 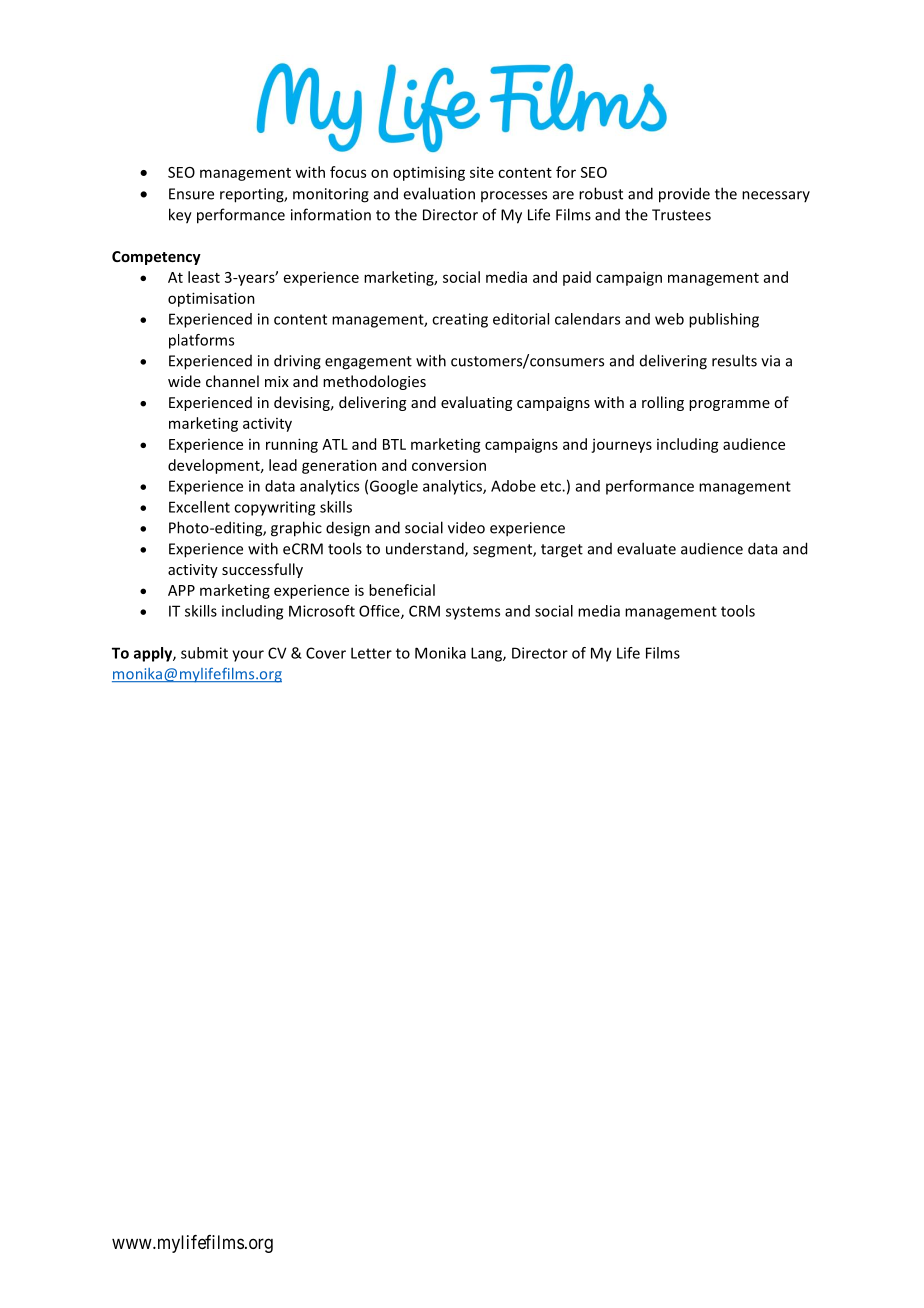 What do you see at coordinates (466, 527) in the screenshot?
I see `video` at bounding box center [466, 527].
